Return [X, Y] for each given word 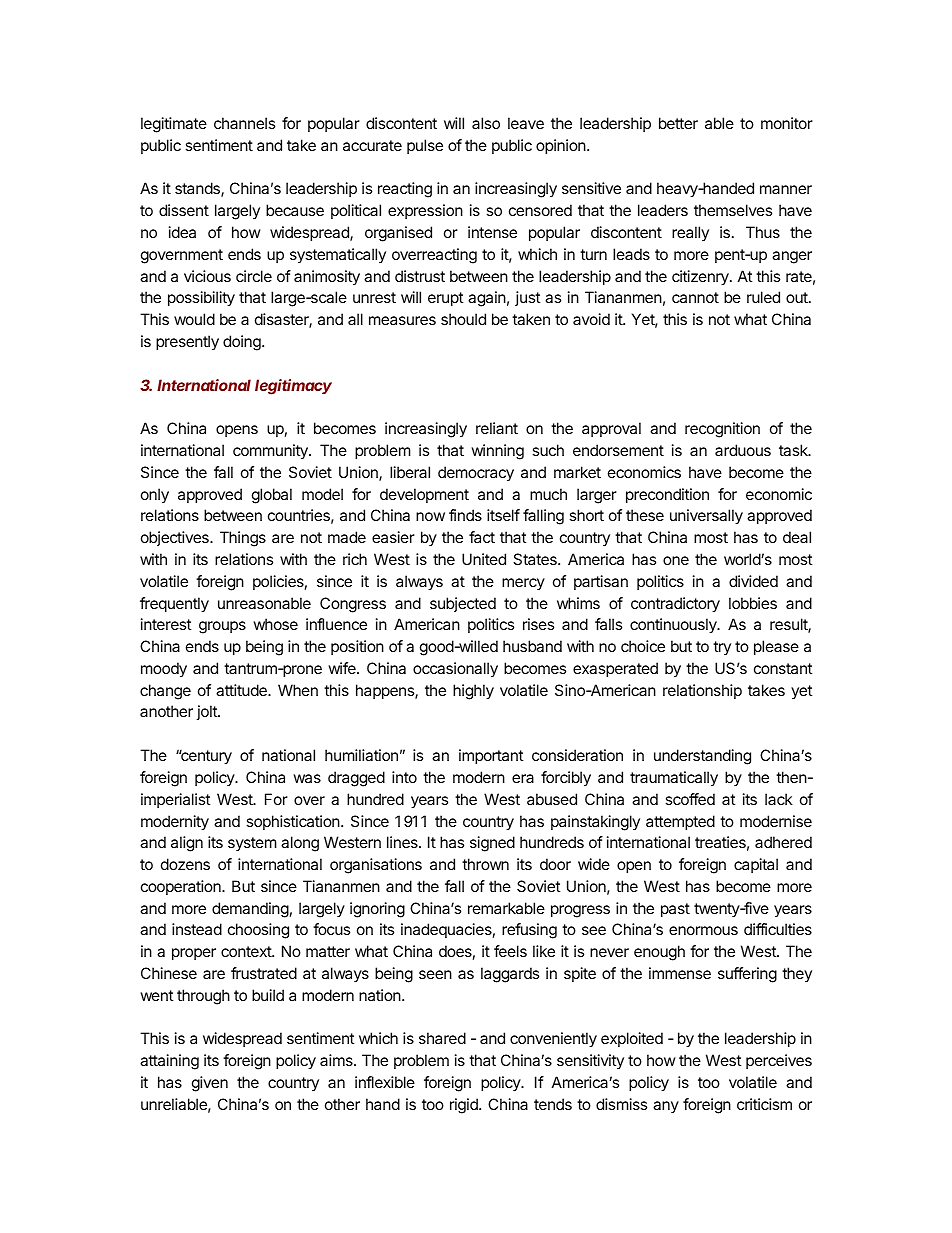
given [210, 1084]
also [486, 123]
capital [756, 865]
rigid [465, 1106]
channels [244, 123]
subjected [463, 604]
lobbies [753, 603]
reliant [497, 428]
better [678, 123]
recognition [722, 430]
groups [222, 627]
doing [243, 343]
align [187, 844]
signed [492, 844]
